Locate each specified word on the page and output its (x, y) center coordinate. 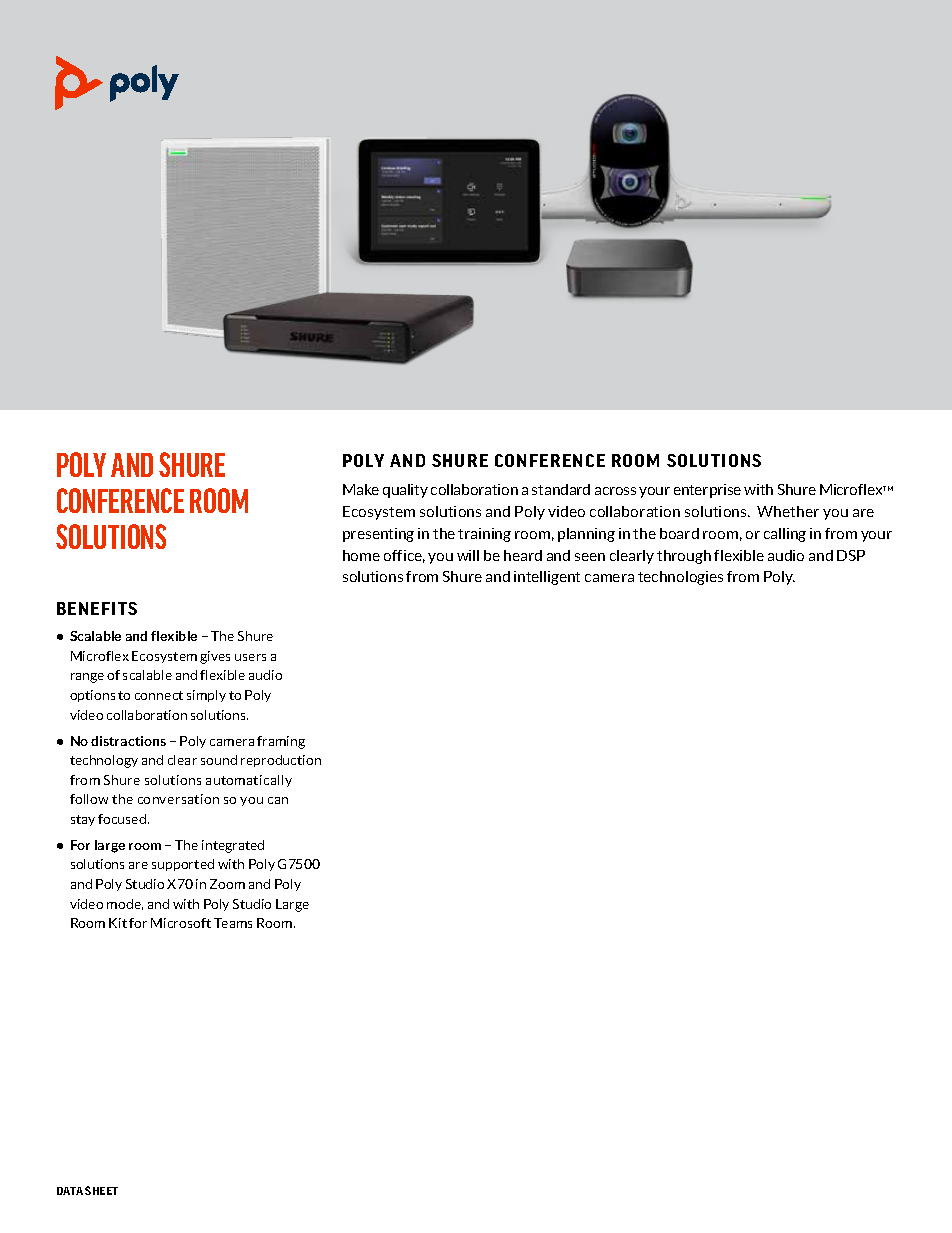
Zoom (227, 884)
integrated (233, 846)
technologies (680, 578)
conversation (178, 799)
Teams (233, 923)
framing (281, 742)
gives (215, 657)
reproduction (281, 761)
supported (183, 865)
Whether (788, 511)
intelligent (547, 578)
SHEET (101, 1190)
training (484, 535)
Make (361, 489)
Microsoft (181, 923)
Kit (118, 923)
